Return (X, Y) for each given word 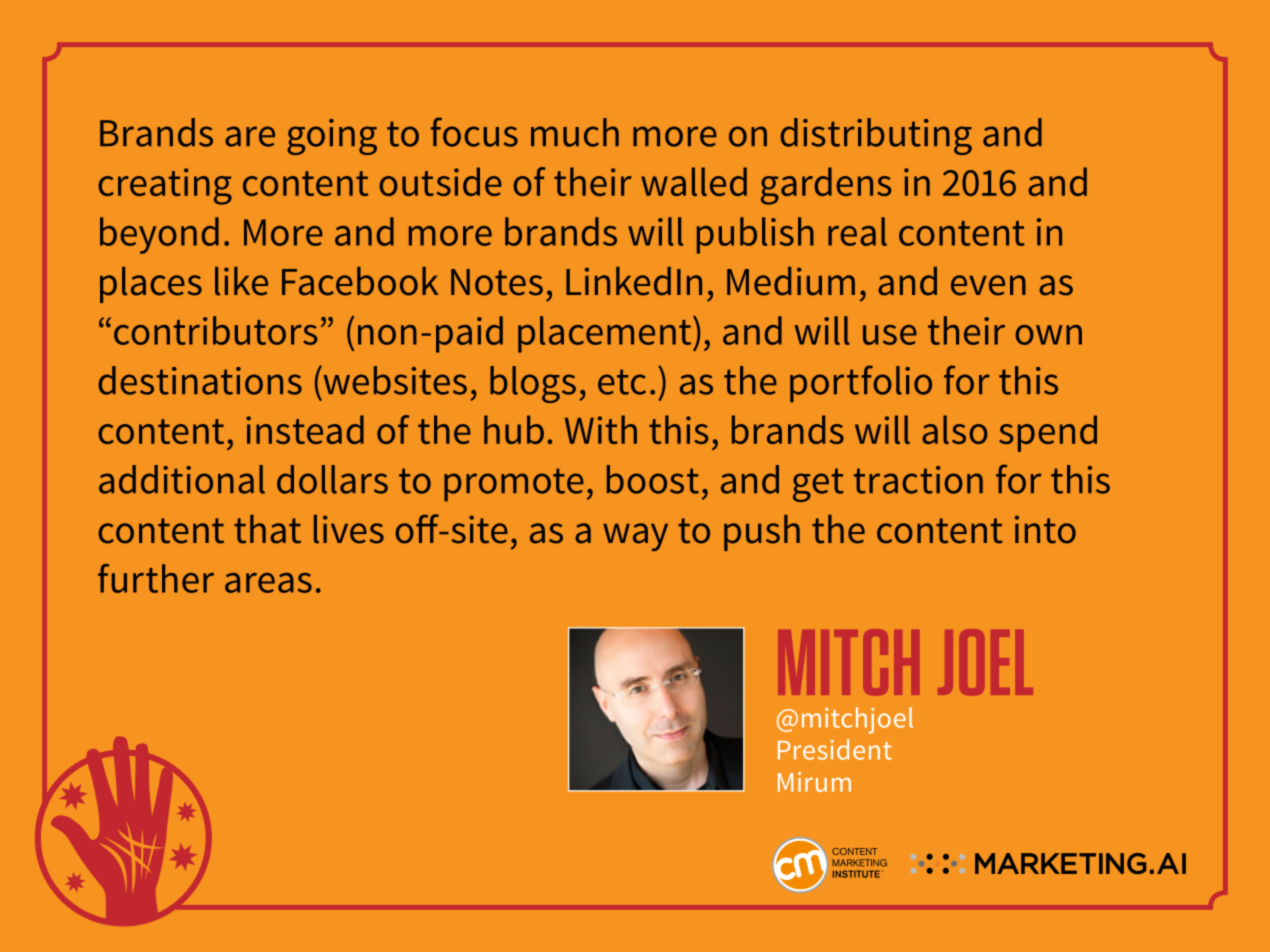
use (890, 335)
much (575, 132)
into (1045, 529)
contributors (215, 330)
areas (268, 583)
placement (606, 334)
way (635, 537)
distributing (876, 136)
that (267, 529)
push (762, 533)
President (835, 749)
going (332, 137)
